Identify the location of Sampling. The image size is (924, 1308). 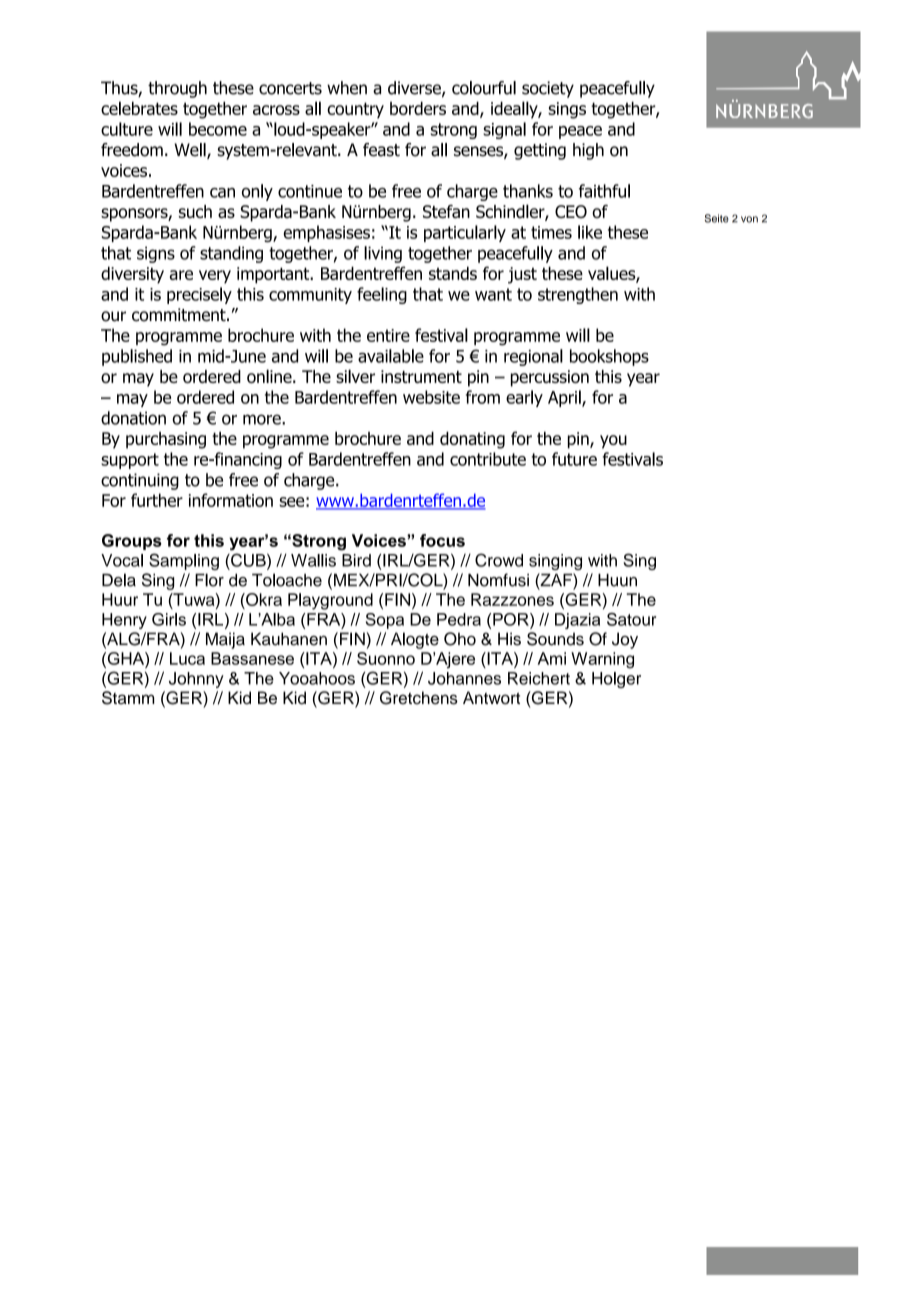
(184, 561).
